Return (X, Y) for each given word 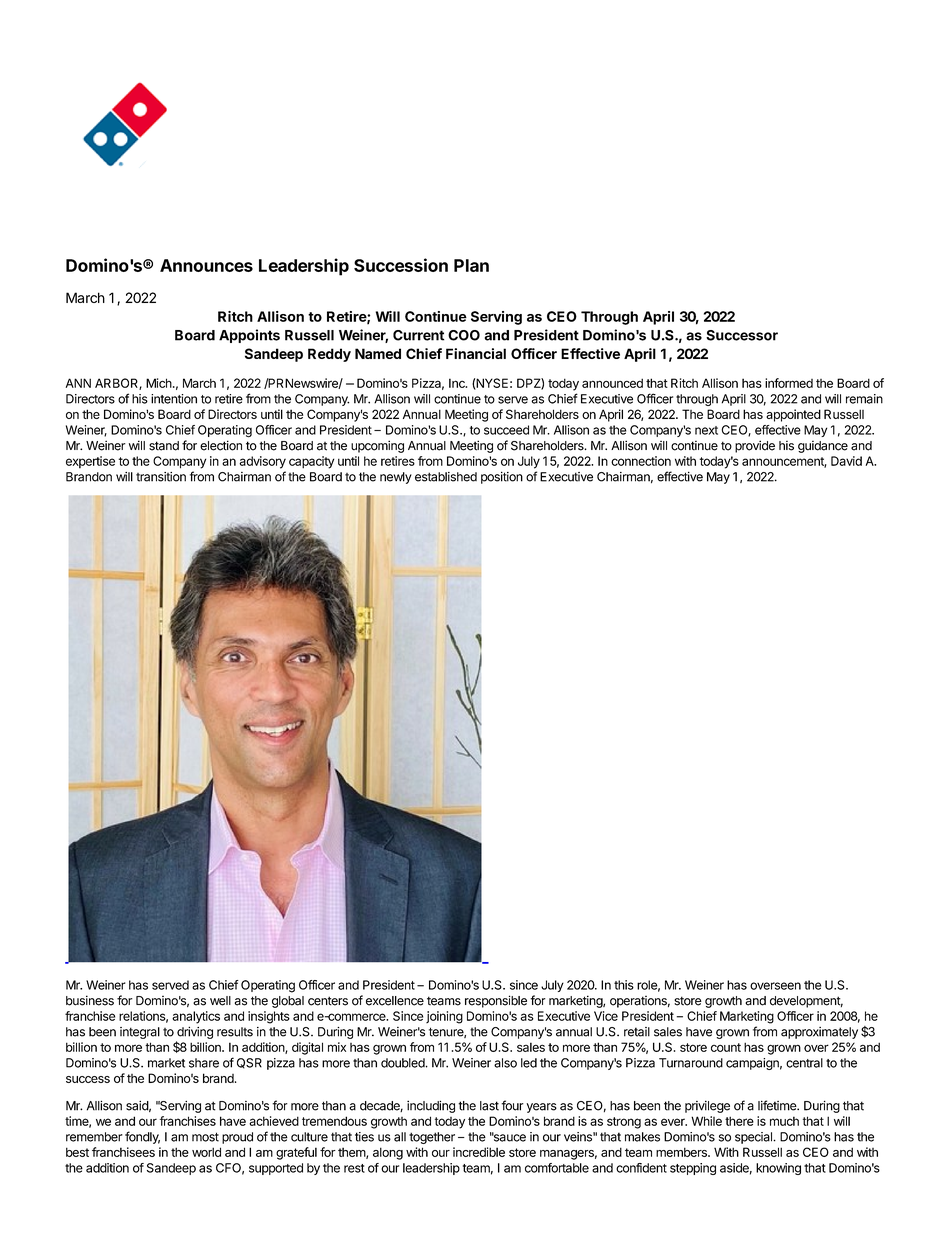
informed (789, 383)
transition (161, 477)
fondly (142, 1137)
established (446, 477)
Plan (471, 265)
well (220, 1001)
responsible (496, 1001)
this (624, 985)
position (502, 477)
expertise (90, 462)
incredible (479, 1152)
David (846, 461)
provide (755, 446)
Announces (206, 265)
